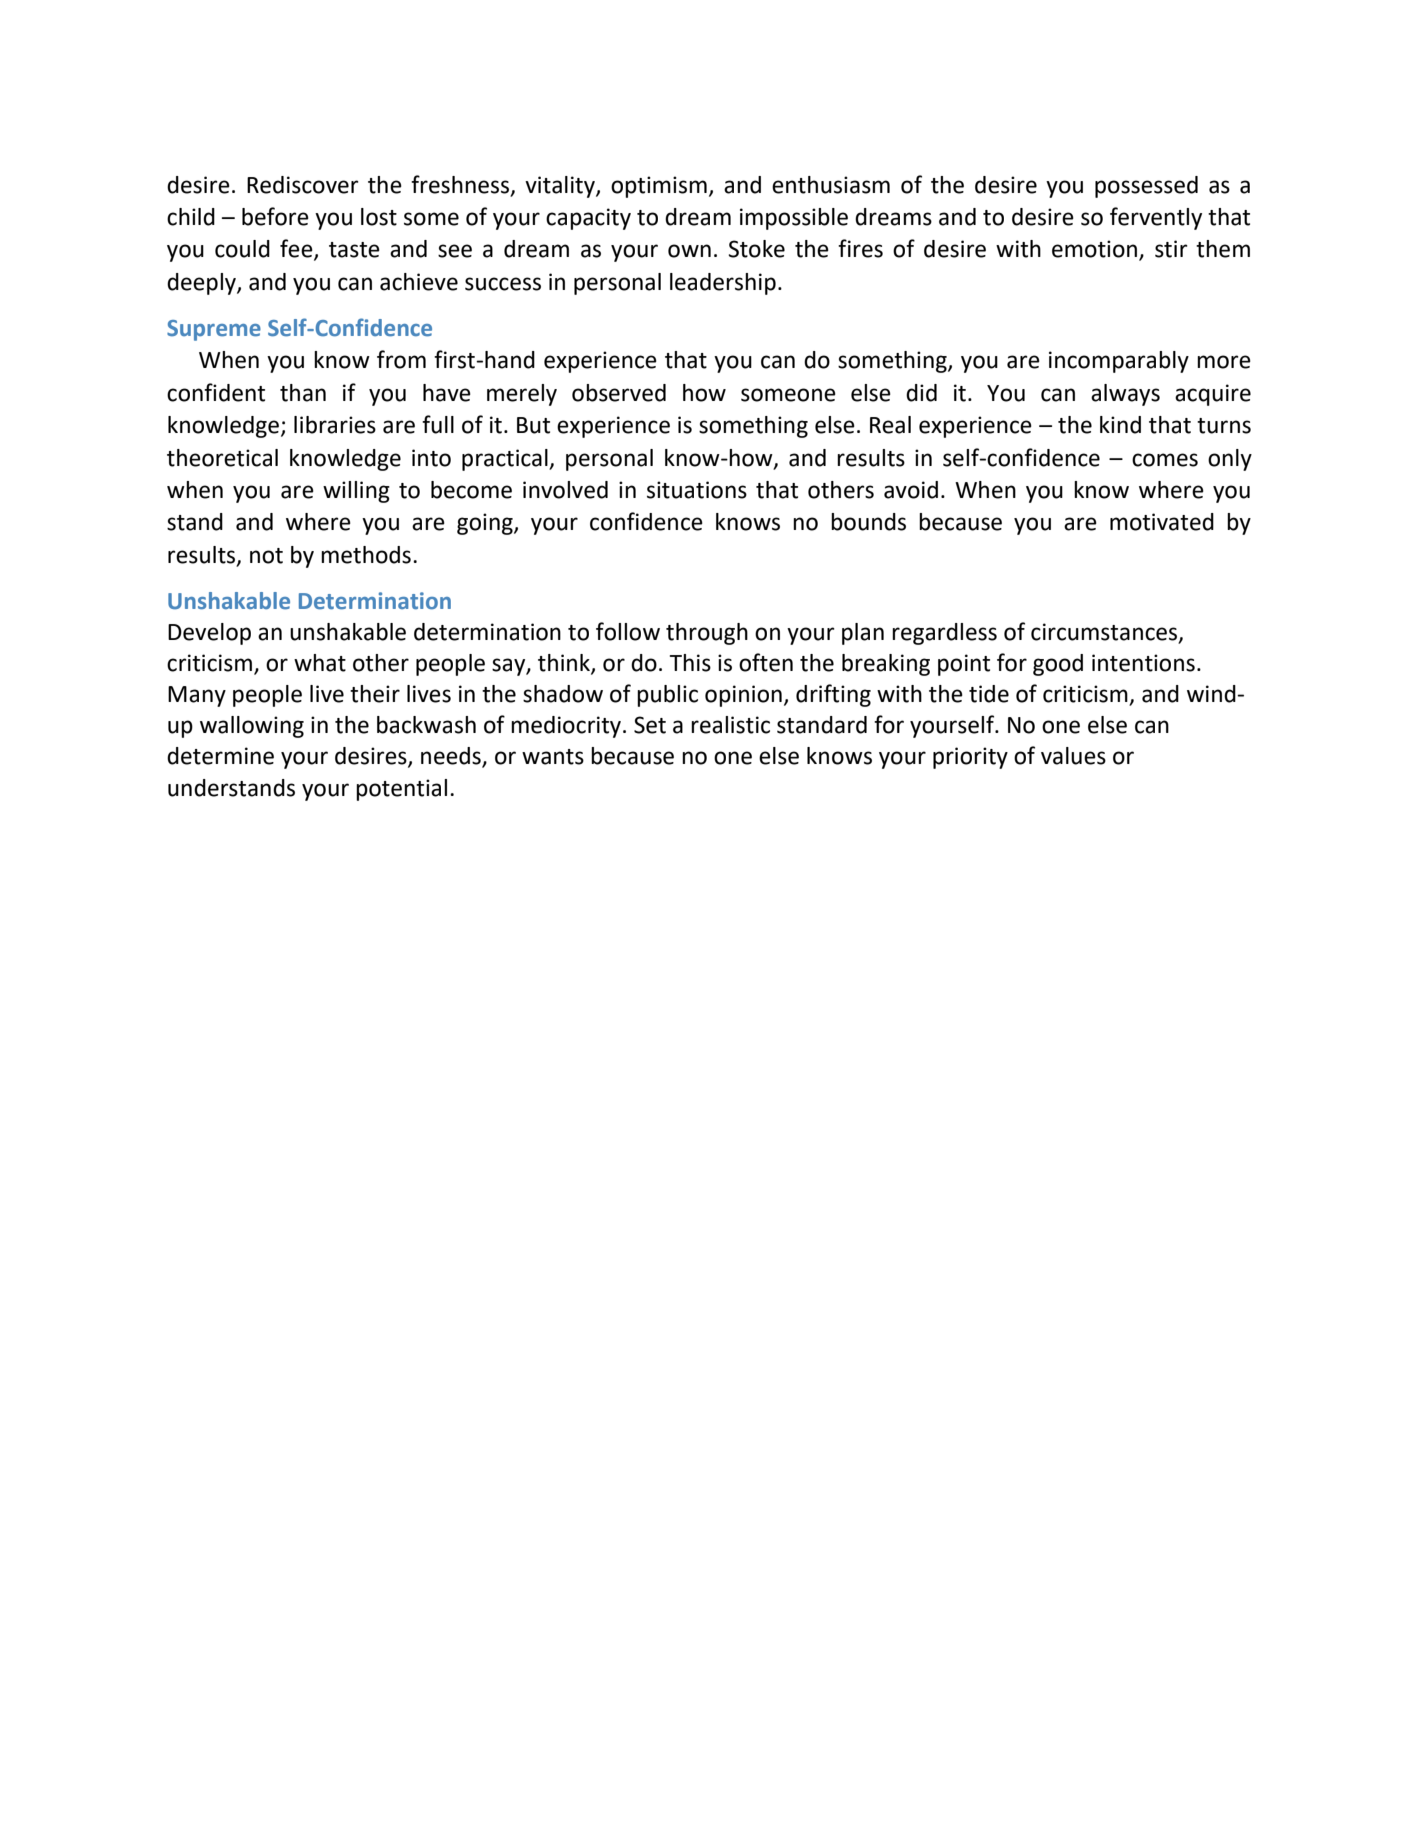 The image size is (1419, 1836). What do you see at coordinates (401, 790) in the image?
I see `potential` at bounding box center [401, 790].
